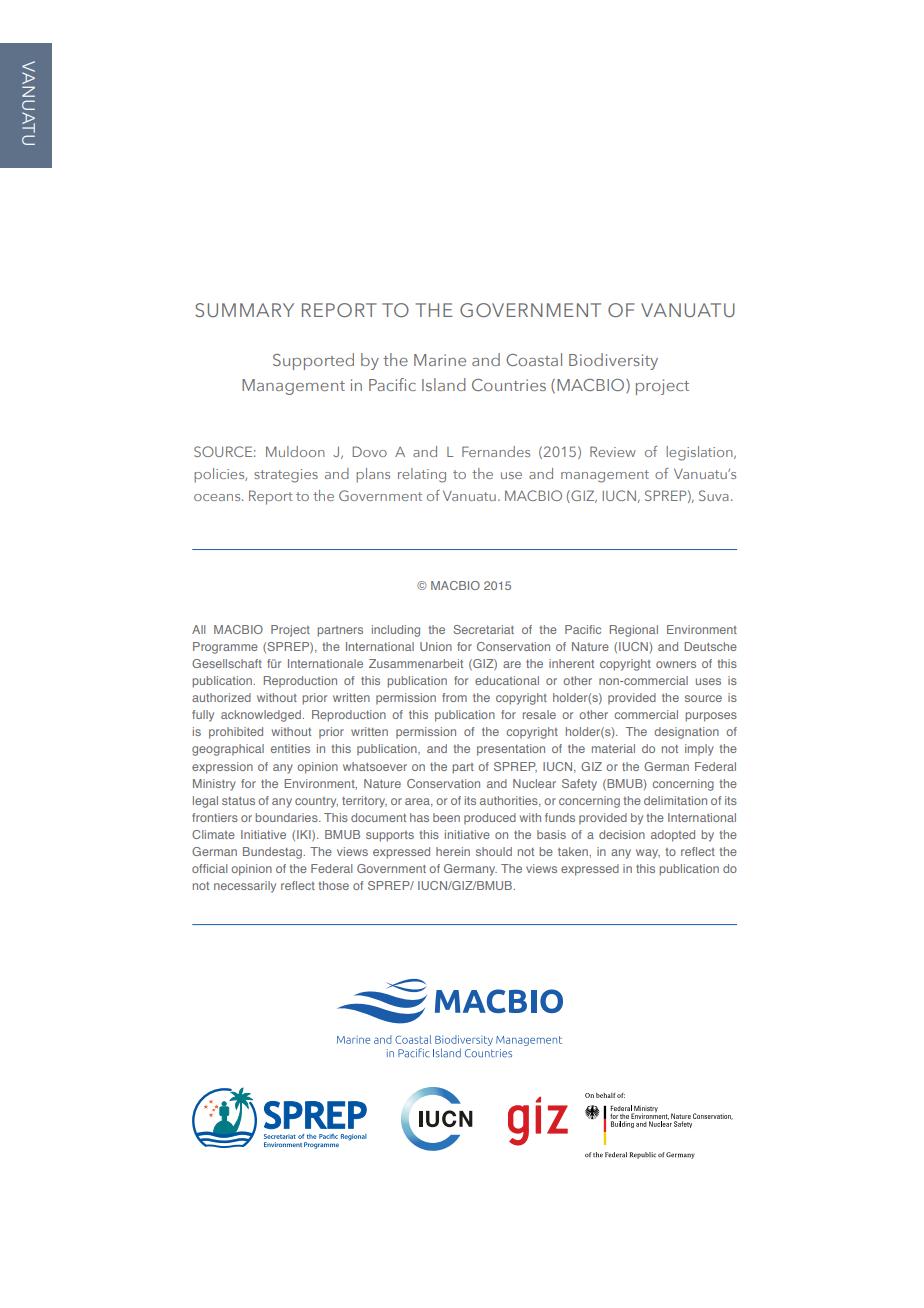 The image size is (924, 1308). Describe the element at coordinates (245, 887) in the image. I see `necessarily` at that location.
